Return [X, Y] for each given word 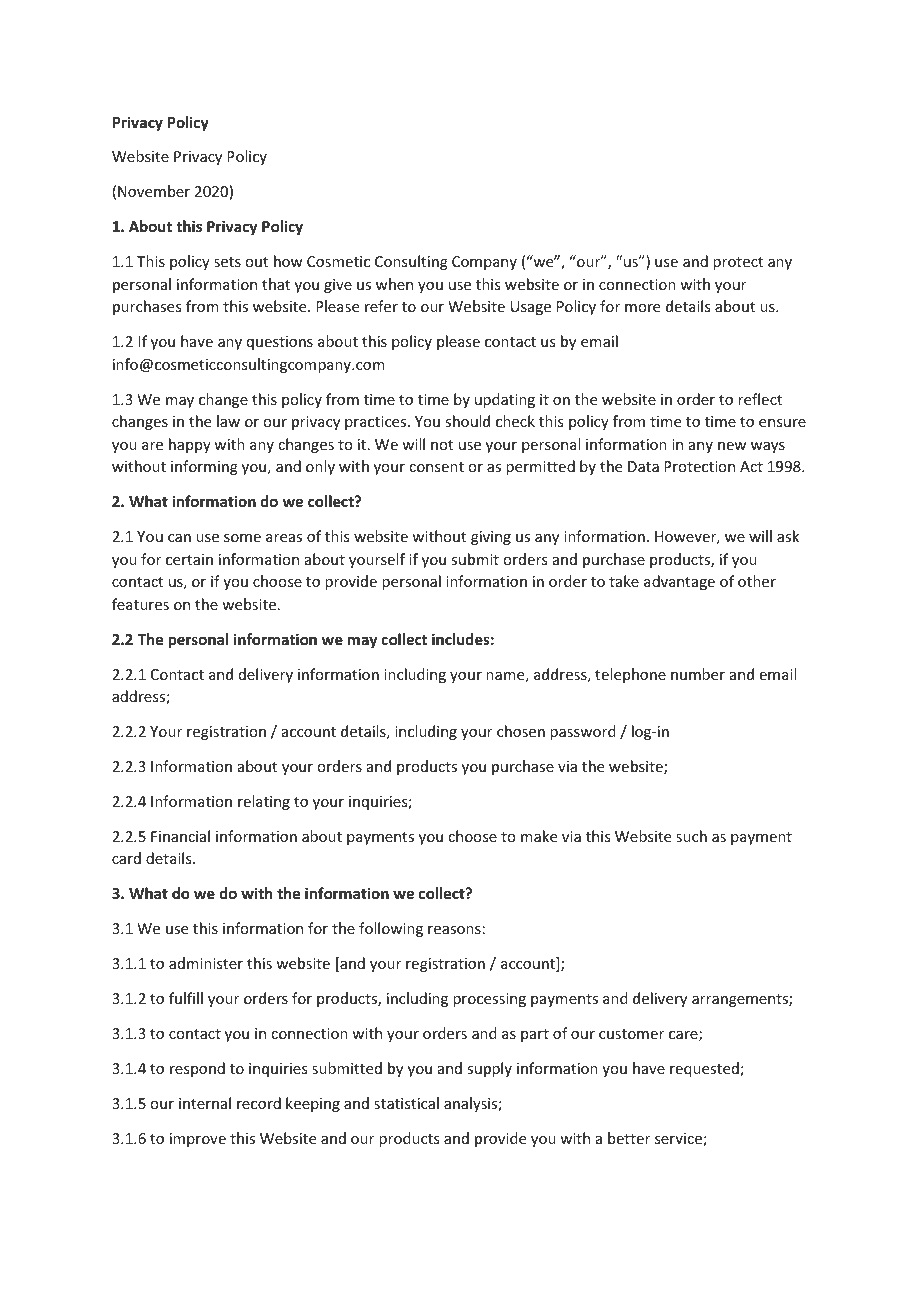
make [539, 836]
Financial [180, 836]
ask [788, 536]
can [179, 538]
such [691, 836]
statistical [406, 1103]
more [642, 308]
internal [205, 1103]
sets [227, 262]
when [394, 284]
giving [491, 538]
